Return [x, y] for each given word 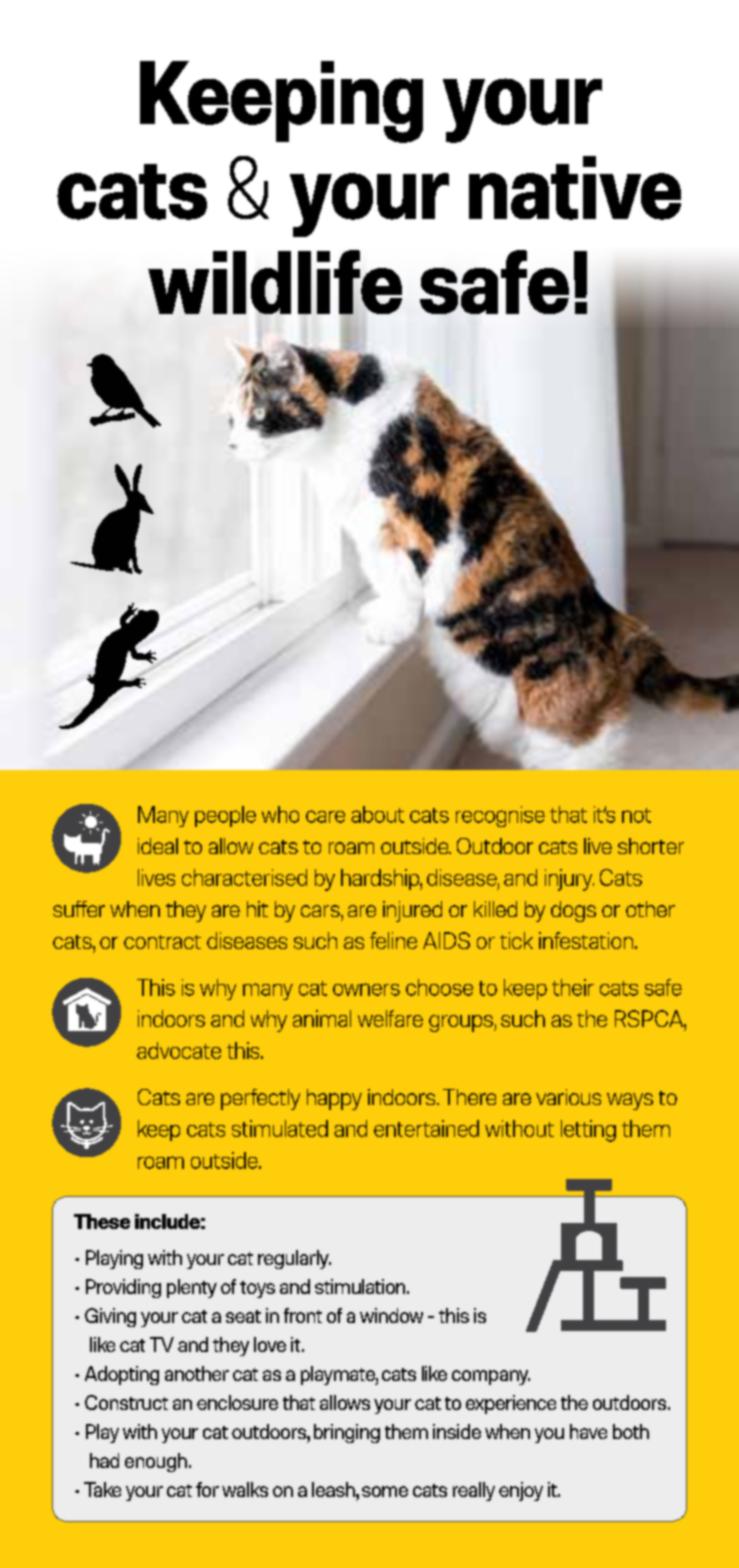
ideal [158, 846]
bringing [347, 1433]
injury [569, 880]
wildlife [275, 283]
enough [156, 1462]
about [377, 814]
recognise [500, 816]
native [575, 188]
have [588, 1431]
